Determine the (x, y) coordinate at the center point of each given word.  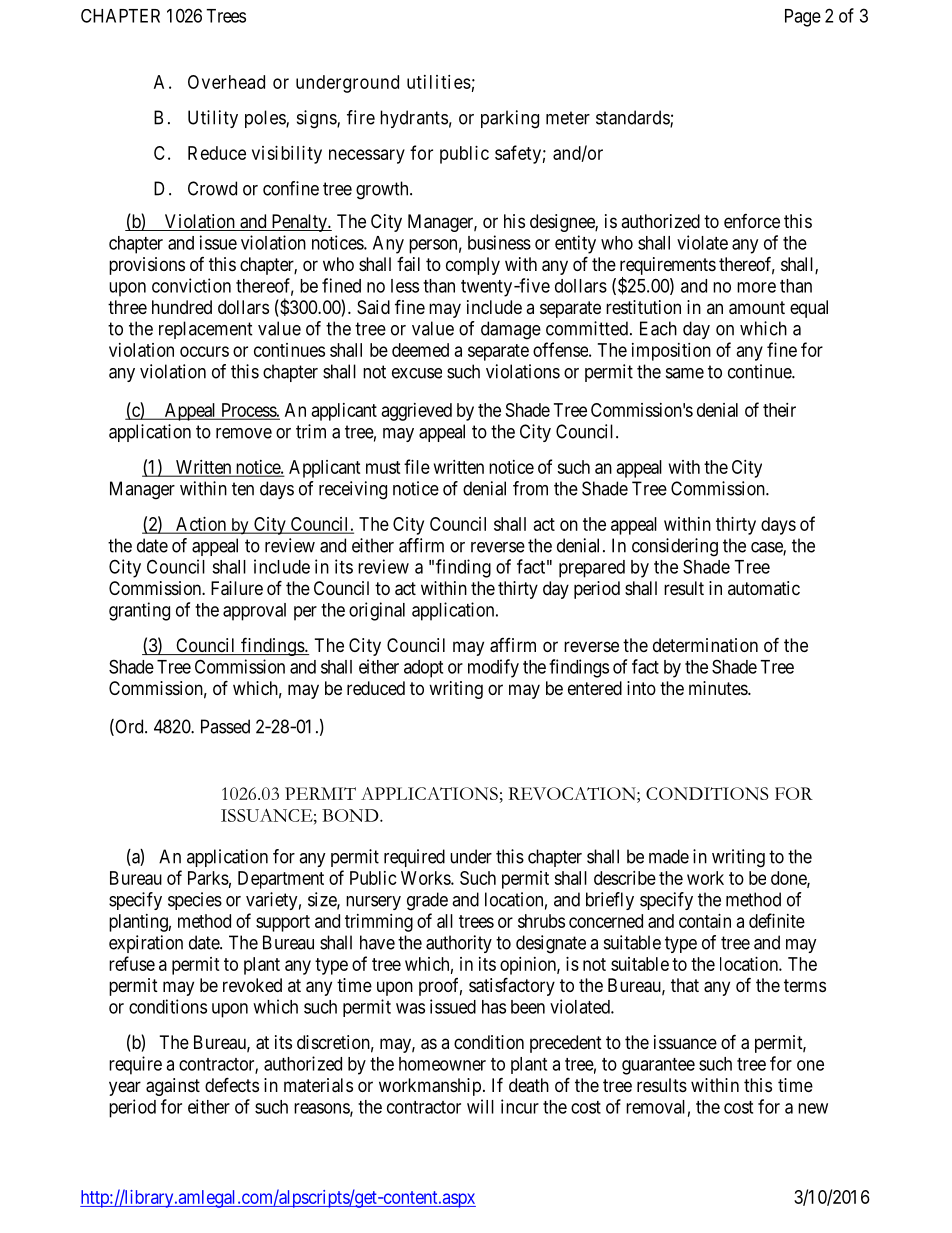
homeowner (442, 1064)
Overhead (226, 82)
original (377, 611)
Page (803, 18)
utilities (439, 82)
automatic (764, 588)
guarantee (658, 1066)
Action (201, 525)
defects (232, 1084)
